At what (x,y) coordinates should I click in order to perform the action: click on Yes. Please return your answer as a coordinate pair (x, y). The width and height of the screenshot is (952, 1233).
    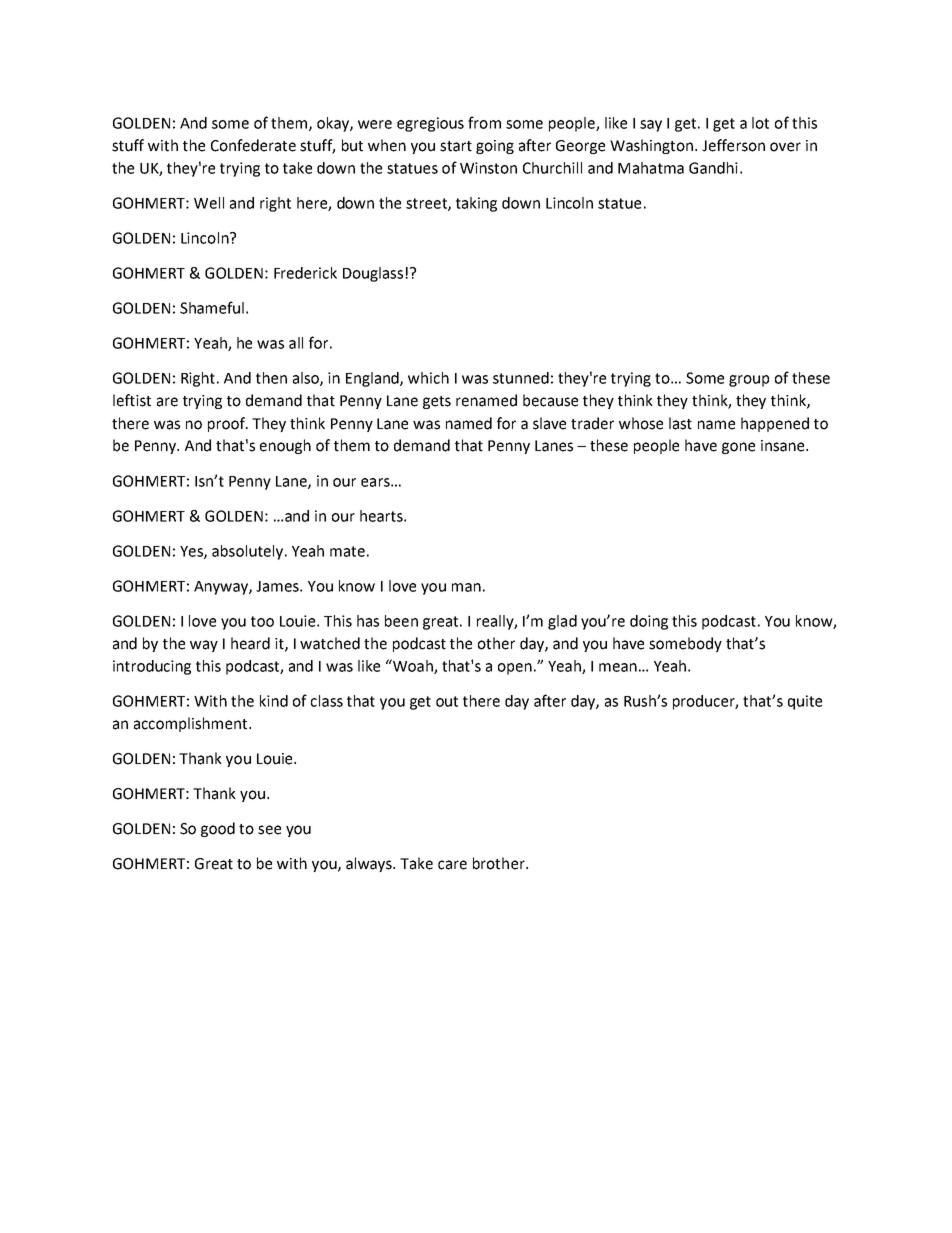
    Looking at the image, I should click on (192, 552).
